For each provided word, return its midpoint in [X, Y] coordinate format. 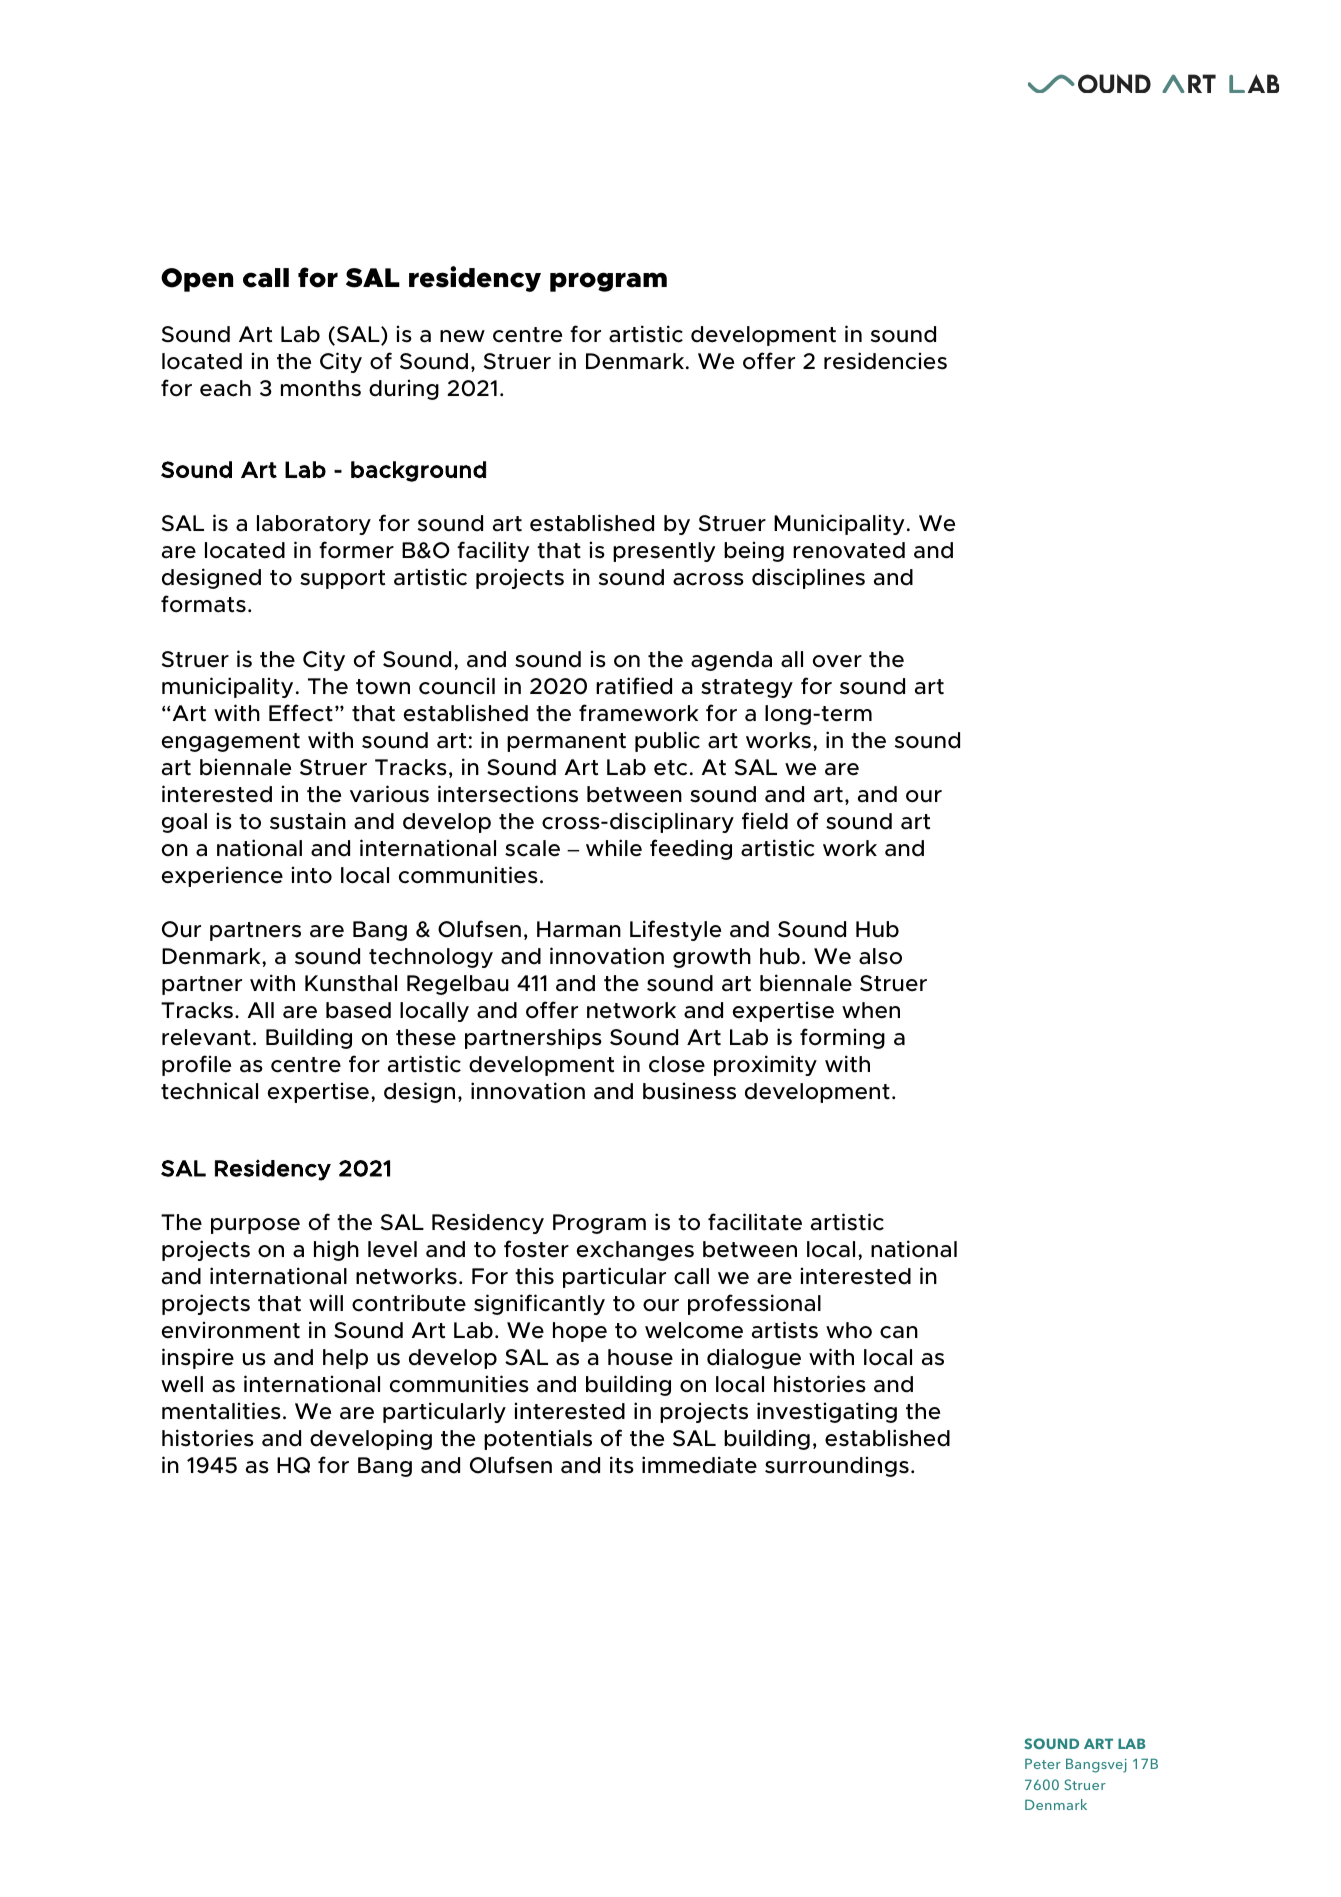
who [849, 1330]
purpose [255, 1226]
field [765, 821]
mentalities [221, 1411]
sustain [308, 821]
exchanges [635, 1251]
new [462, 336]
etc [670, 768]
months [321, 388]
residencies [885, 361]
